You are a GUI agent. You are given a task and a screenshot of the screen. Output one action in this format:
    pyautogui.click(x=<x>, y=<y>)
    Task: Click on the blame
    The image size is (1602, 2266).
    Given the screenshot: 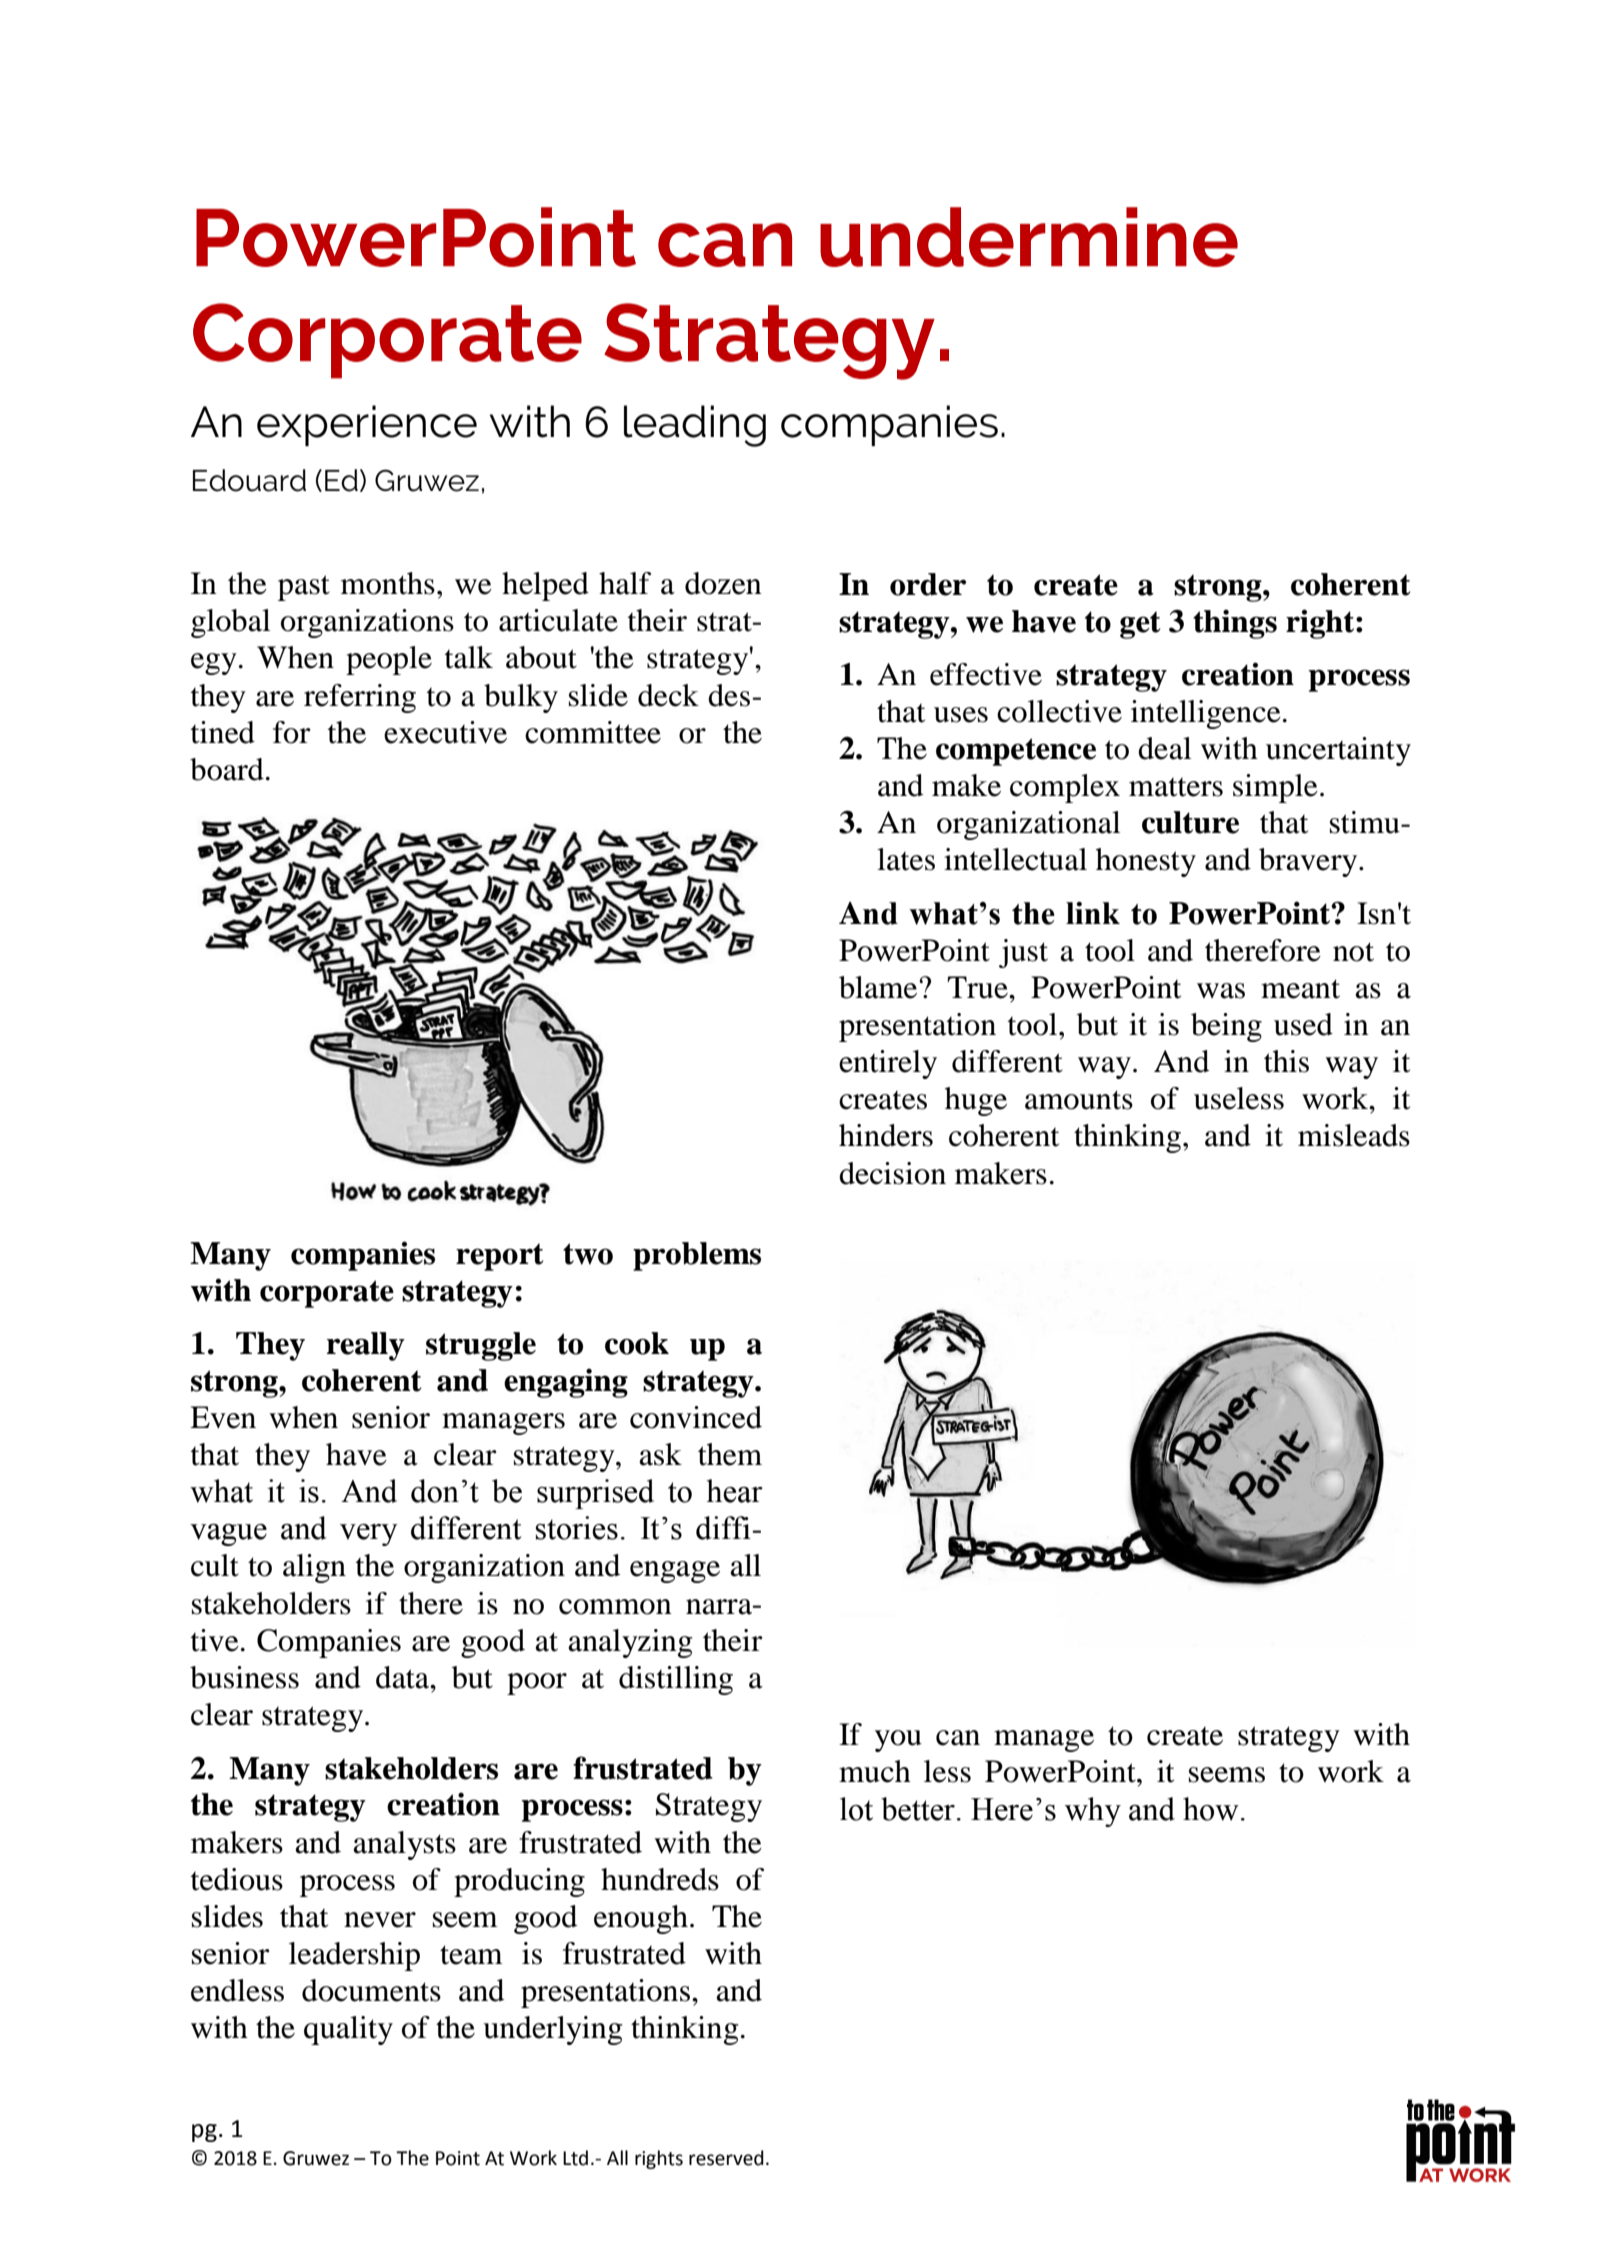 What is the action you would take?
    pyautogui.click(x=879, y=987)
